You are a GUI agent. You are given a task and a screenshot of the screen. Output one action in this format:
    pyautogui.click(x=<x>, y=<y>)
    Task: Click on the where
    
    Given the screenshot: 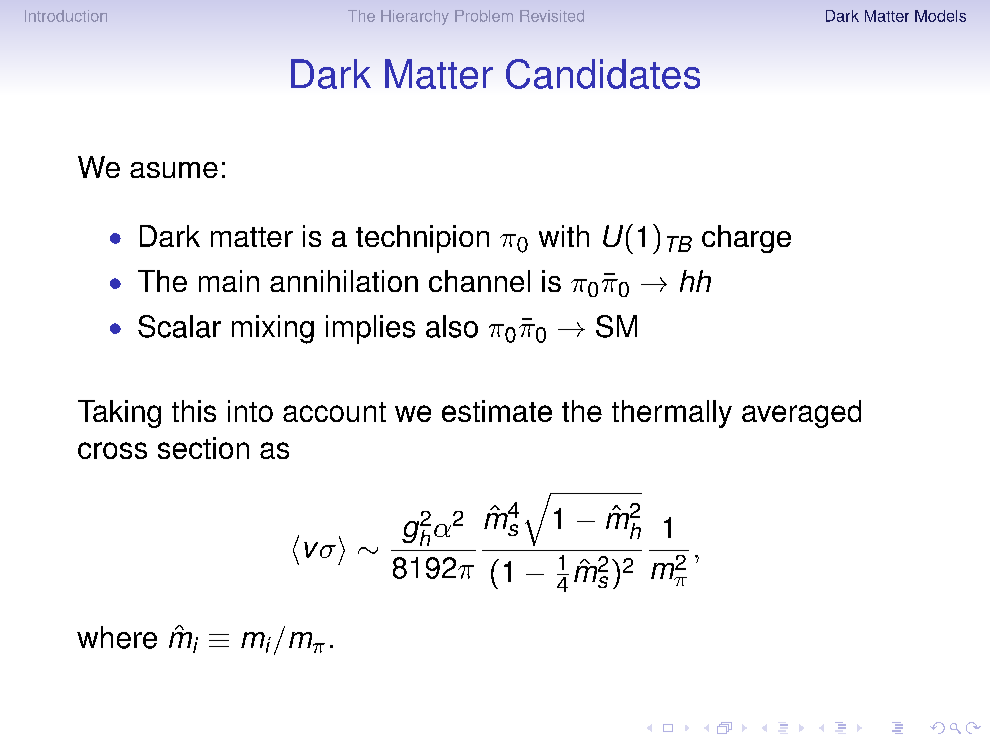 What is the action you would take?
    pyautogui.click(x=117, y=637)
